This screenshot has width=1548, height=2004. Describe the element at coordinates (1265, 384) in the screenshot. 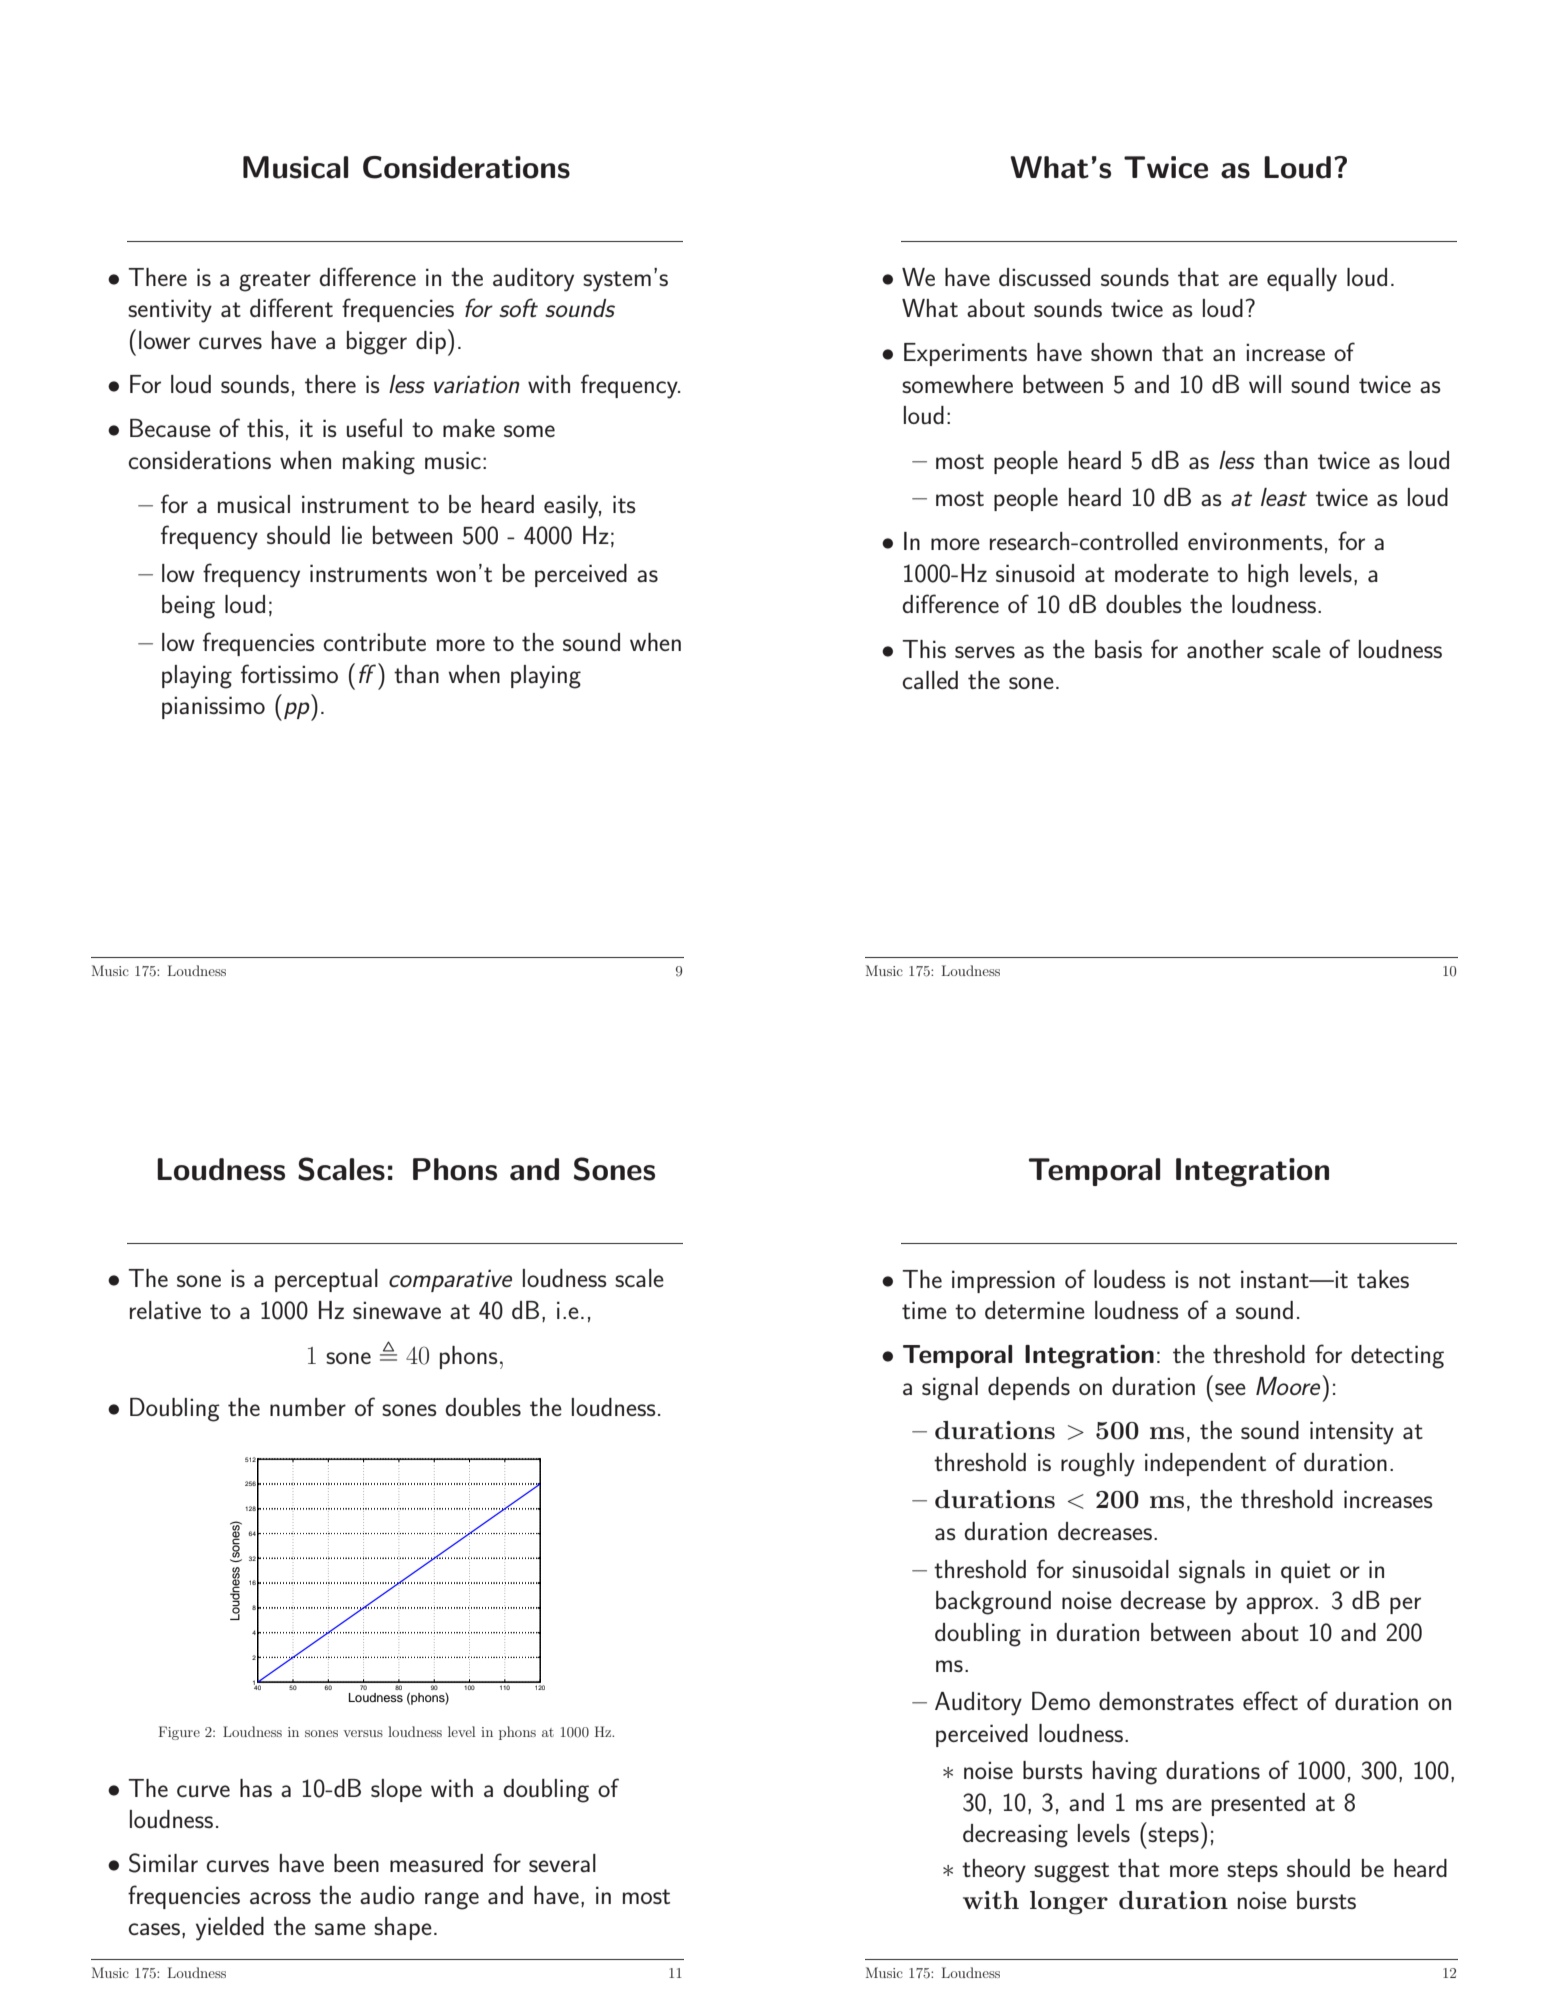

I see `will` at that location.
